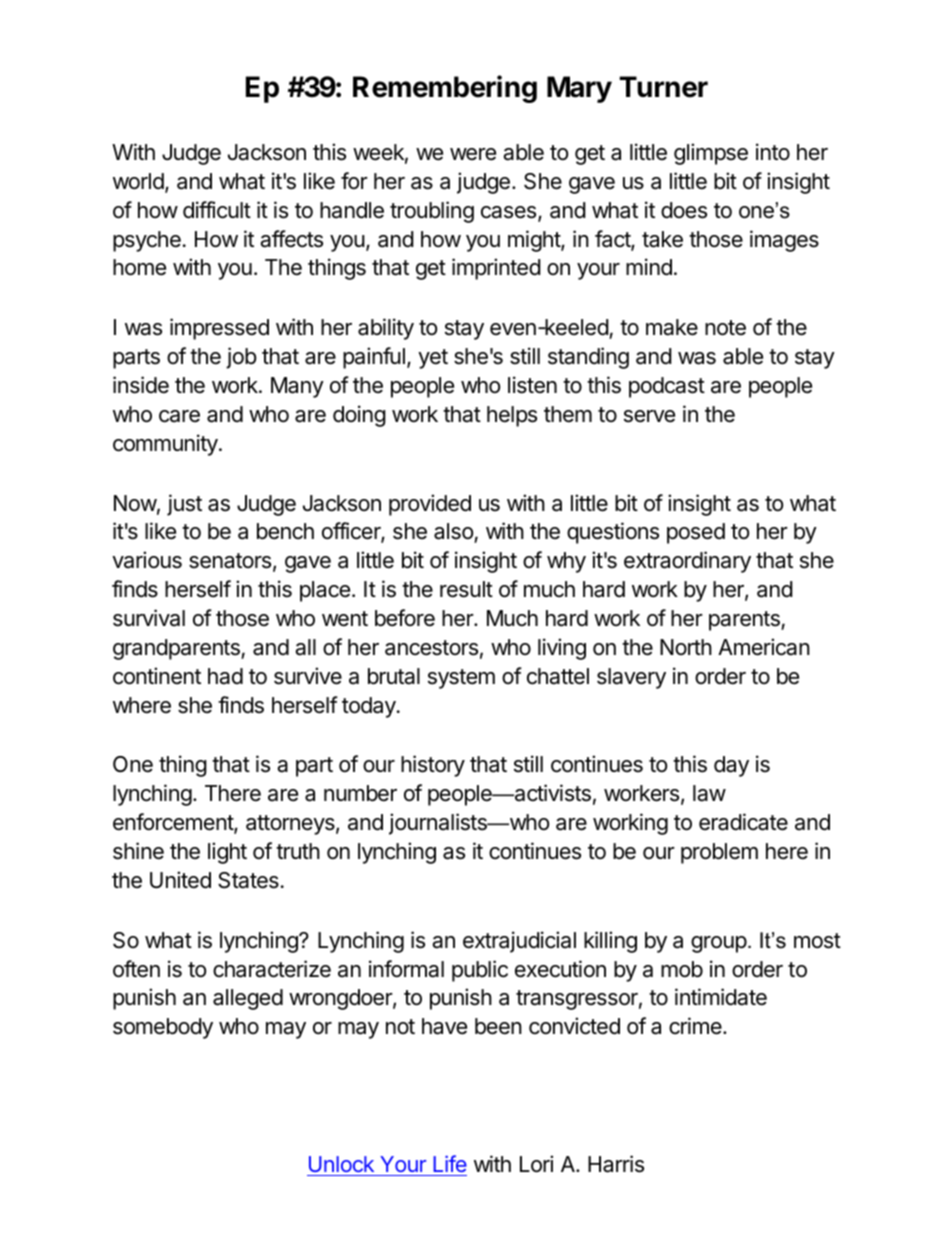  I want to click on were, so click(473, 154).
